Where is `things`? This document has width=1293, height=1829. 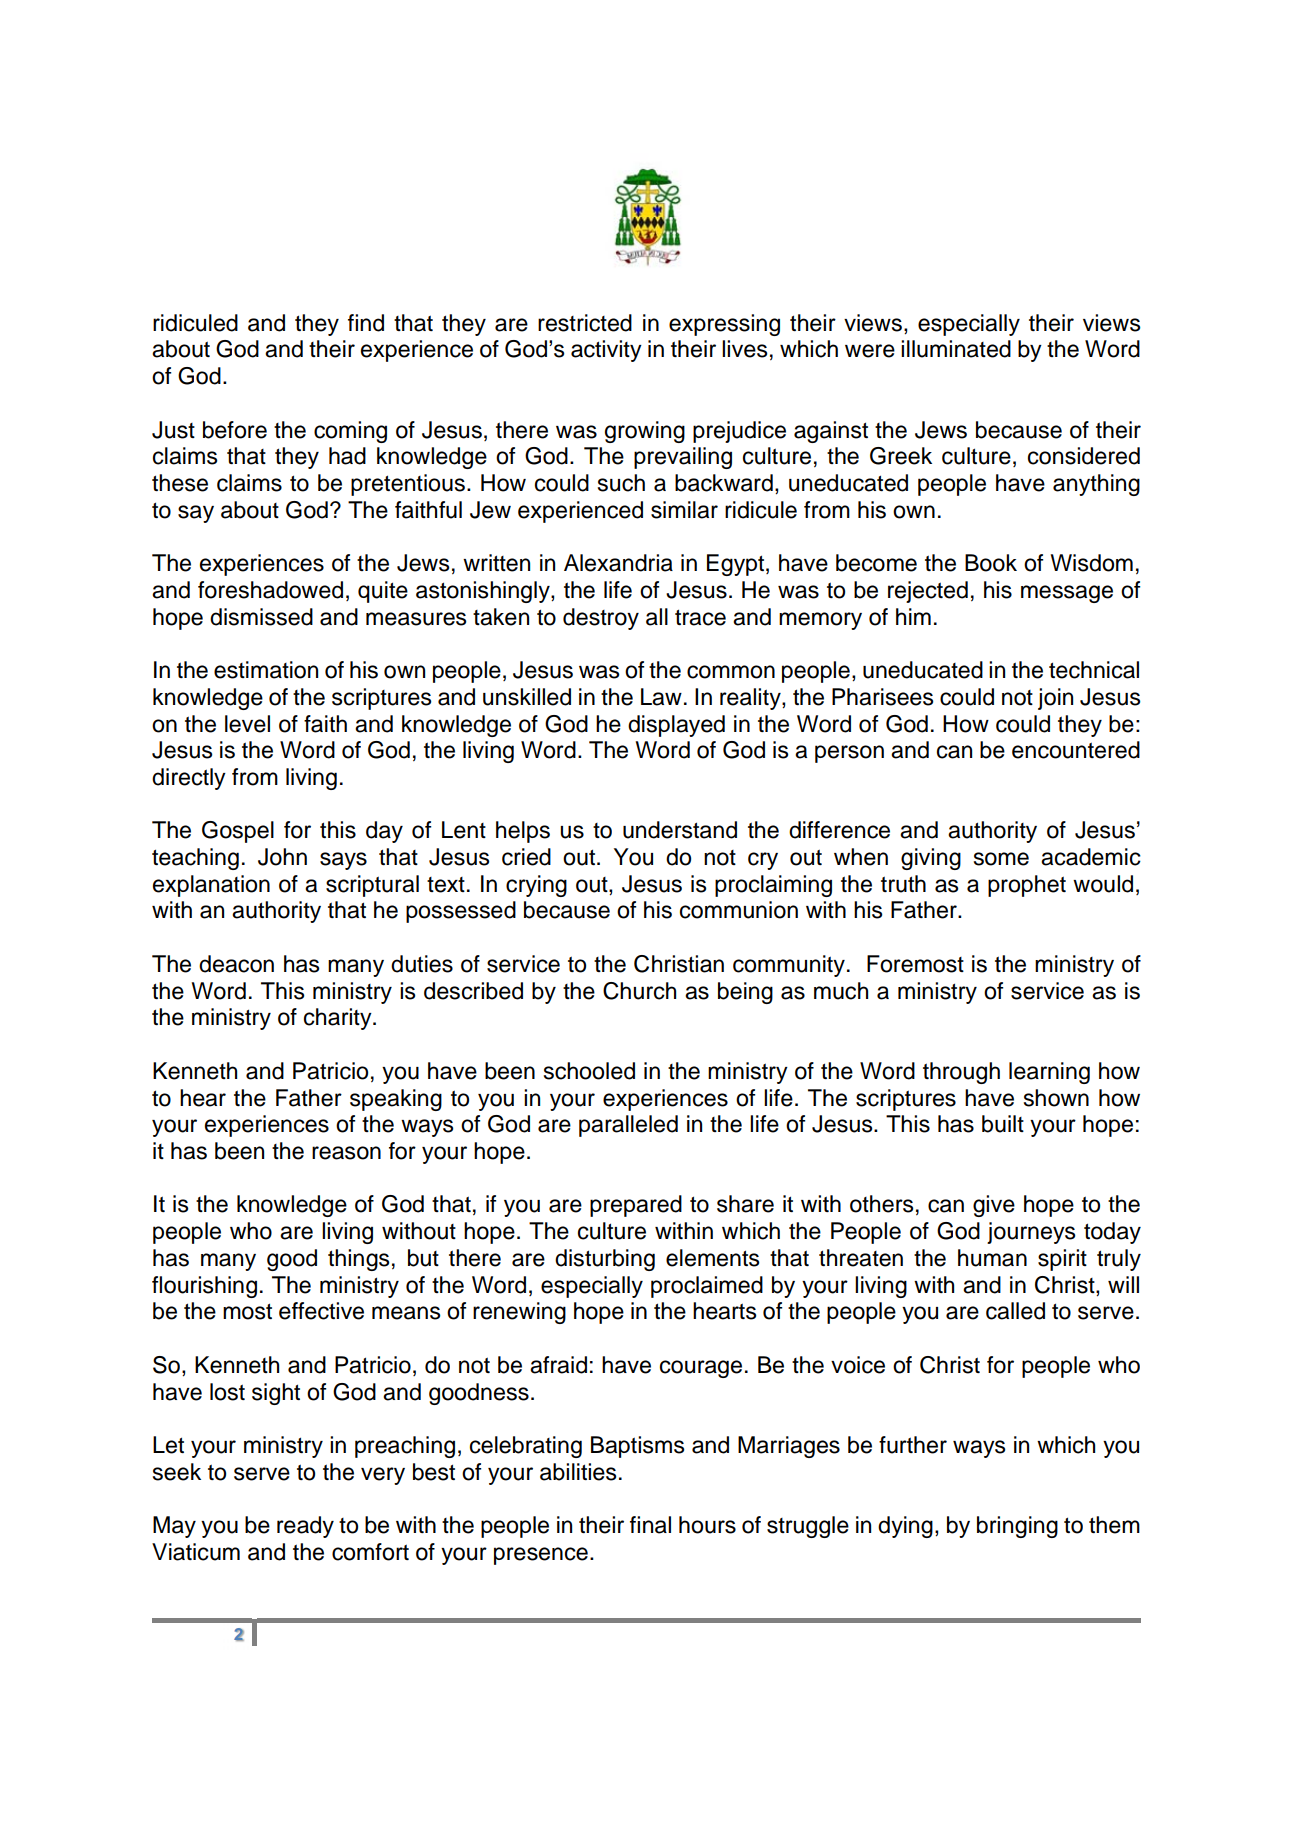
things is located at coordinates (358, 1260).
